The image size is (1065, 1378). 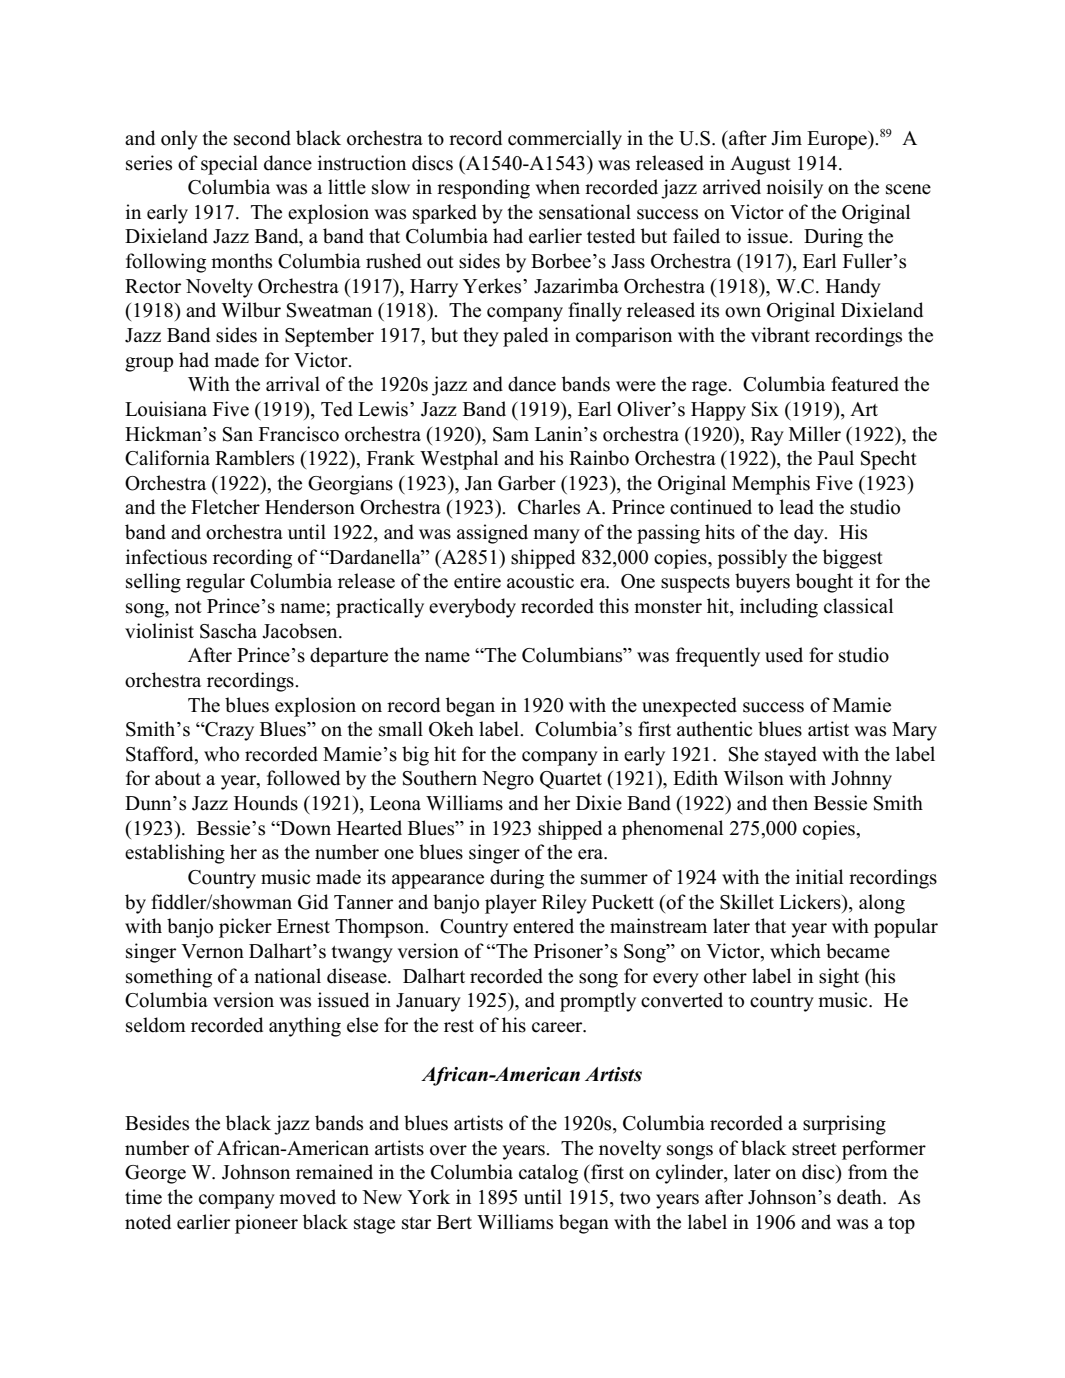 What do you see at coordinates (614, 606) in the screenshot?
I see `this` at bounding box center [614, 606].
